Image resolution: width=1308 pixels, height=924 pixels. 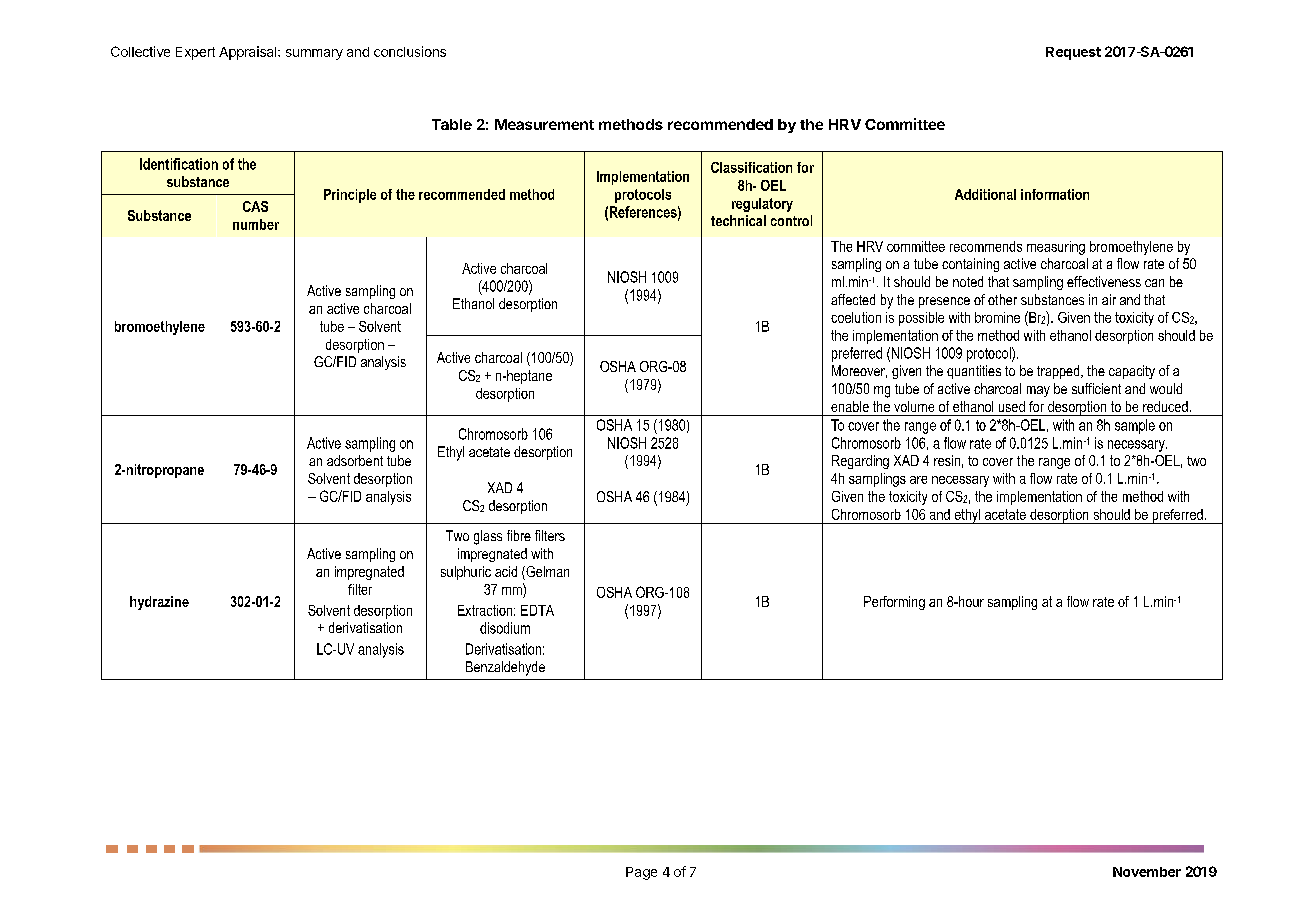 What do you see at coordinates (1073, 53) in the screenshot?
I see `Request` at bounding box center [1073, 53].
